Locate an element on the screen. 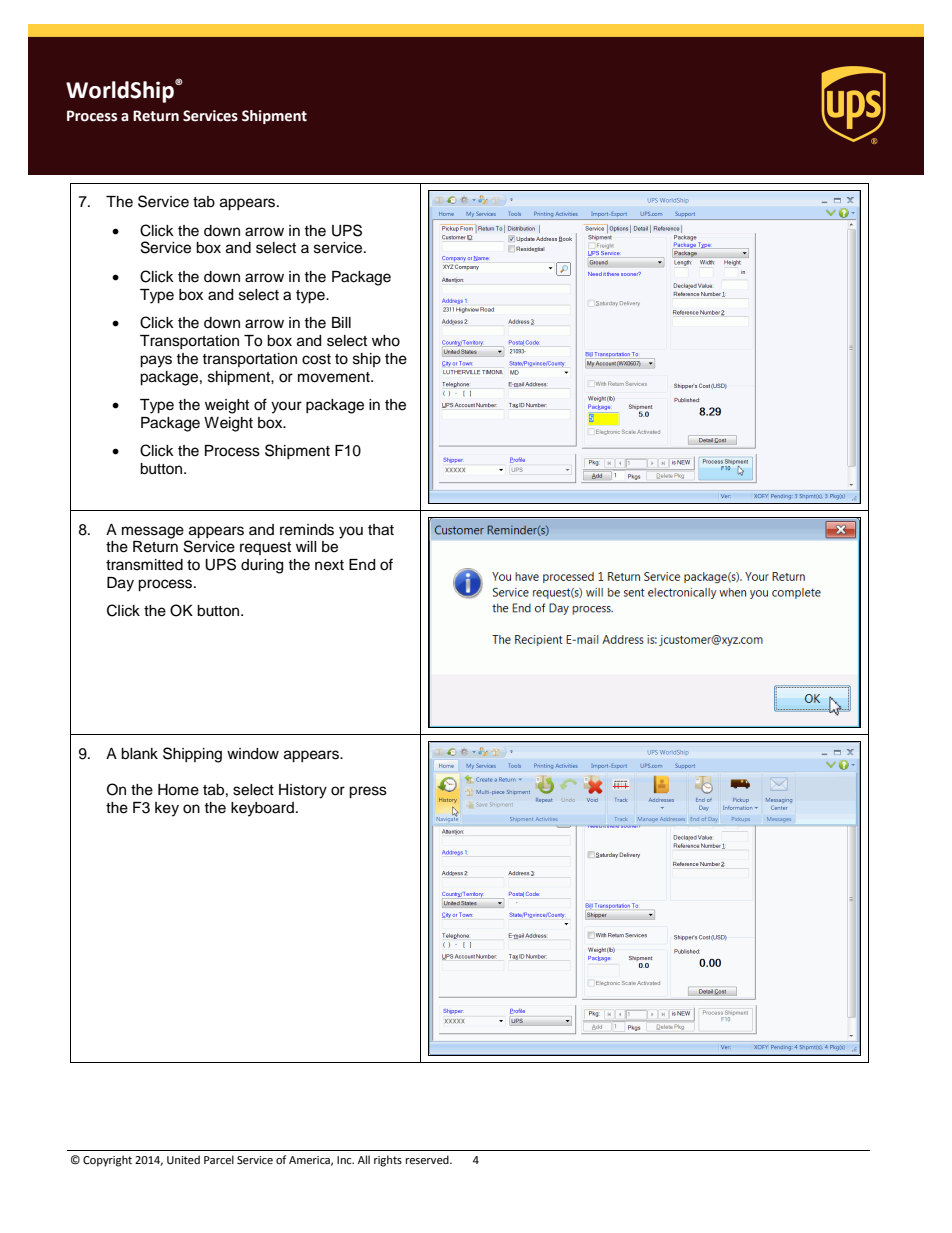 The image size is (952, 1233). during is located at coordinates (262, 566).
